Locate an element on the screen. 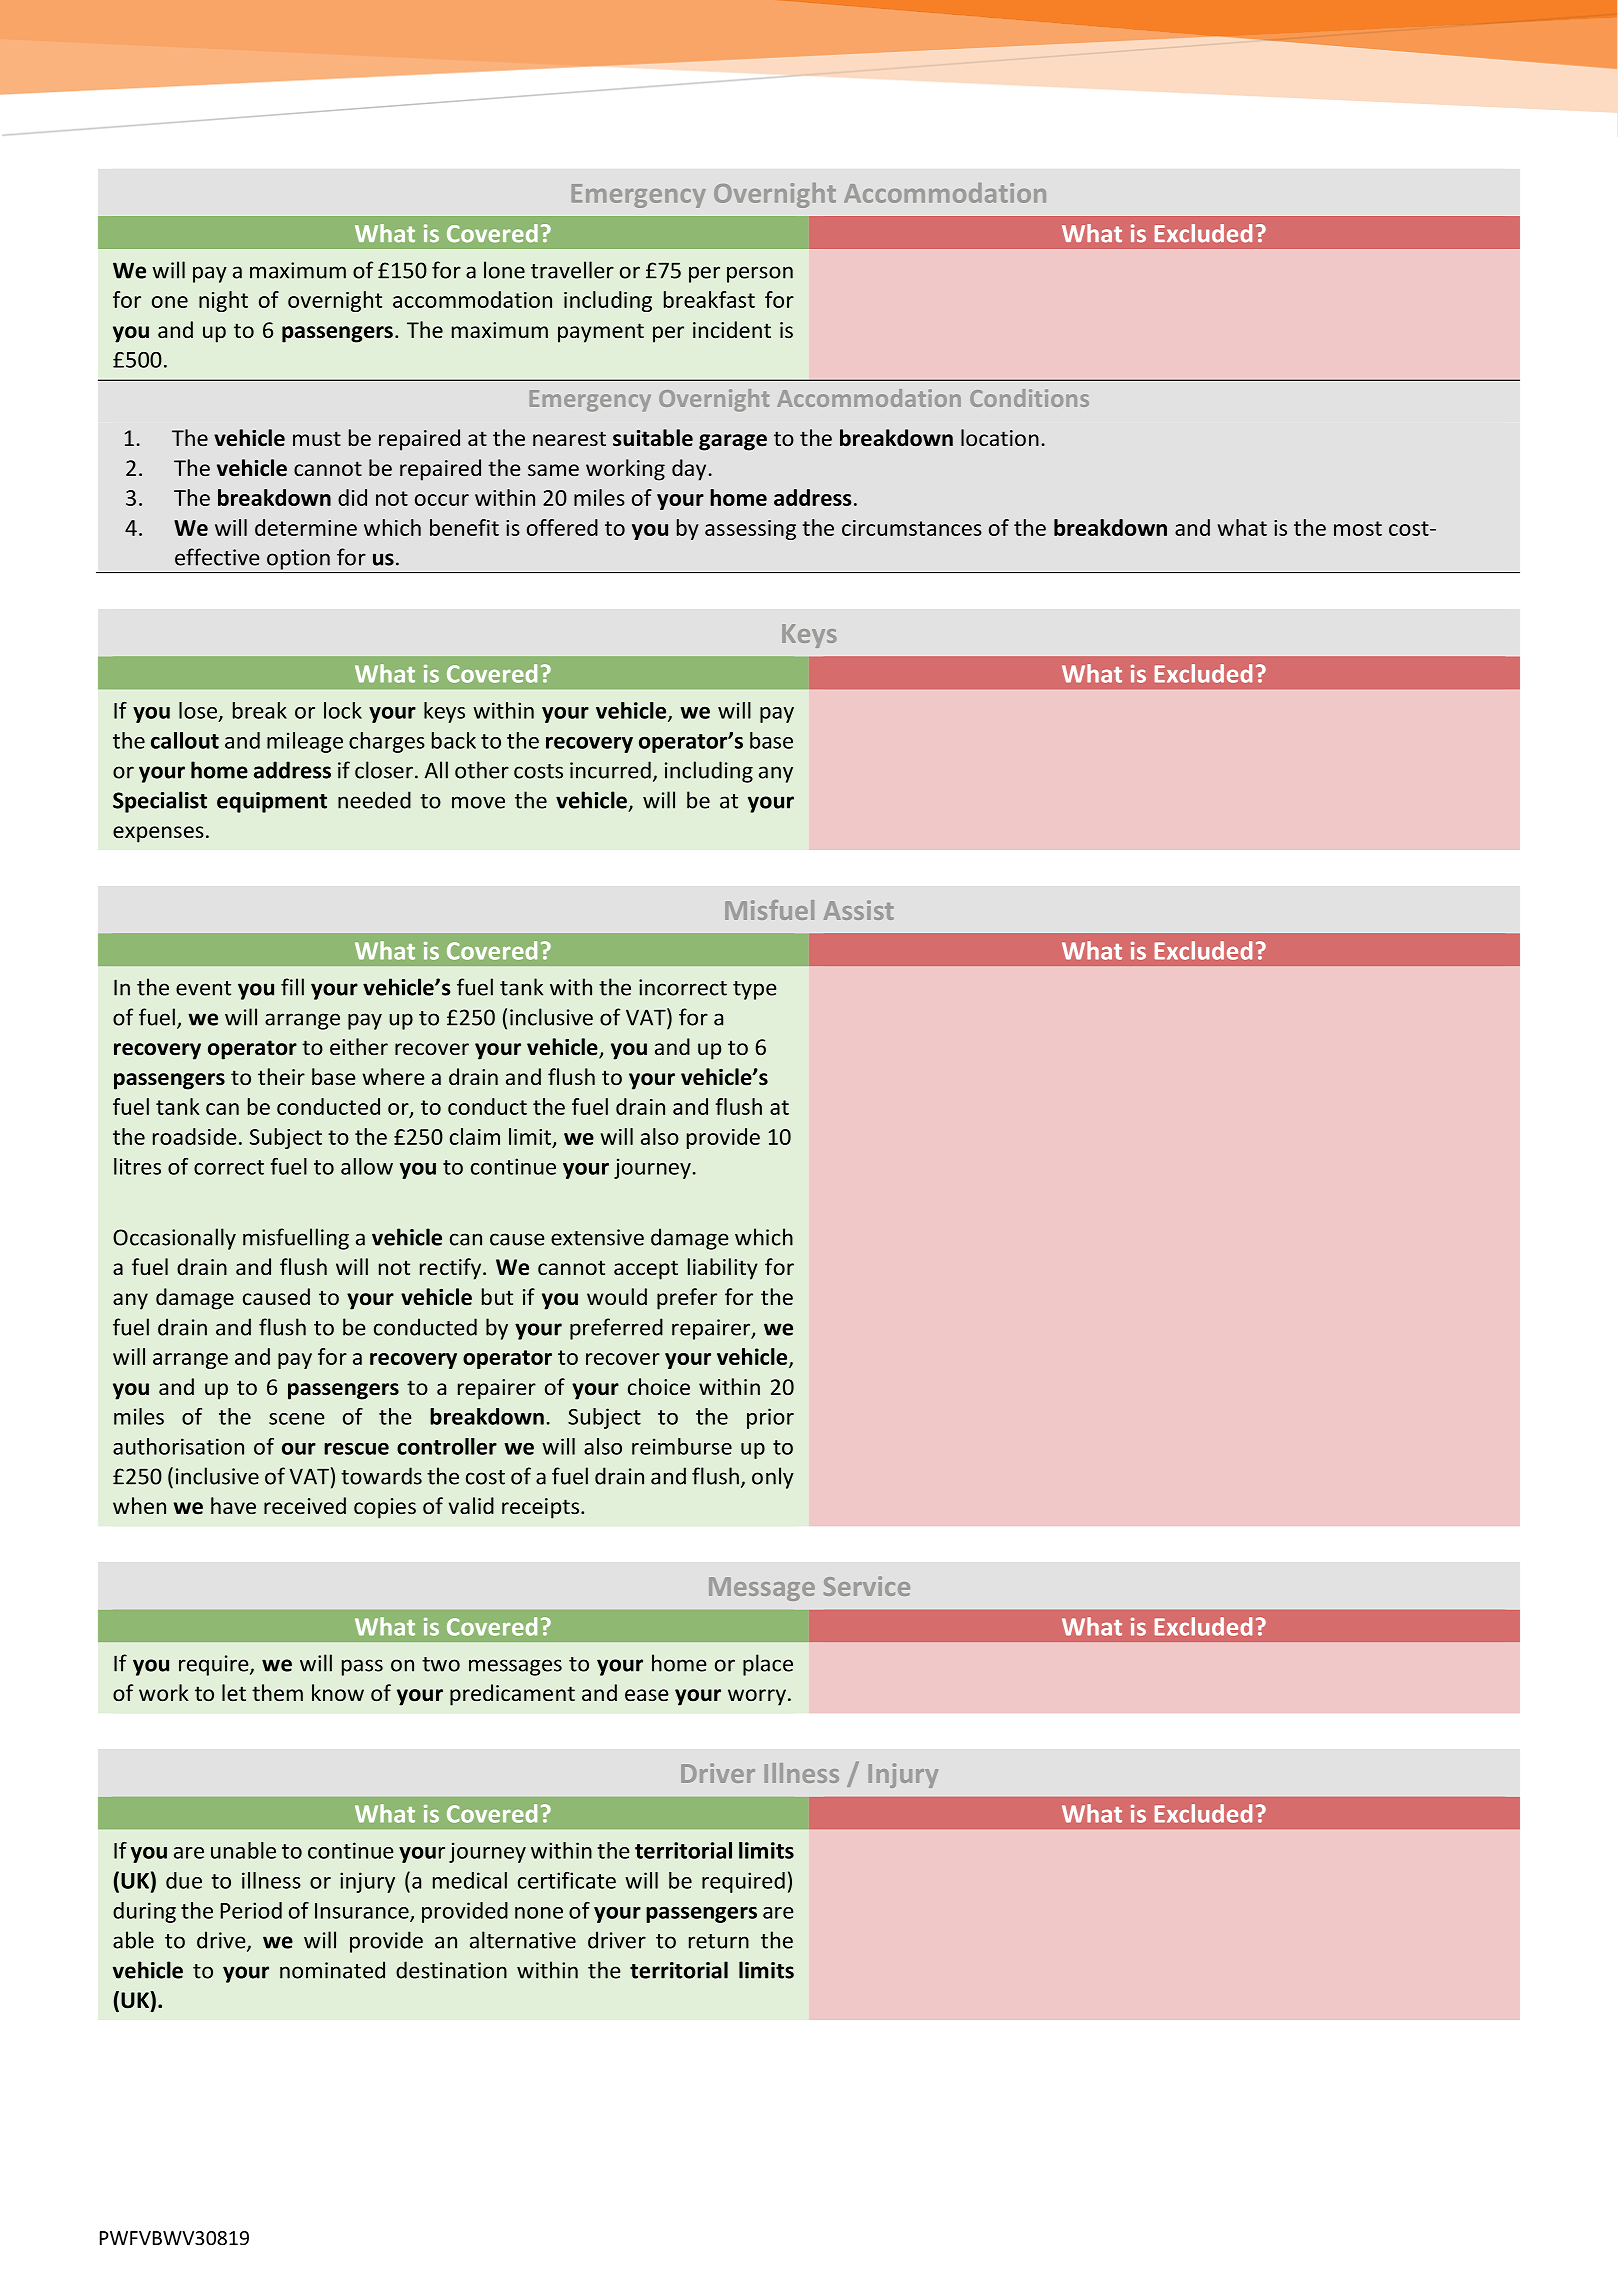 The width and height of the screenshot is (1619, 2290). prior is located at coordinates (770, 1418).
